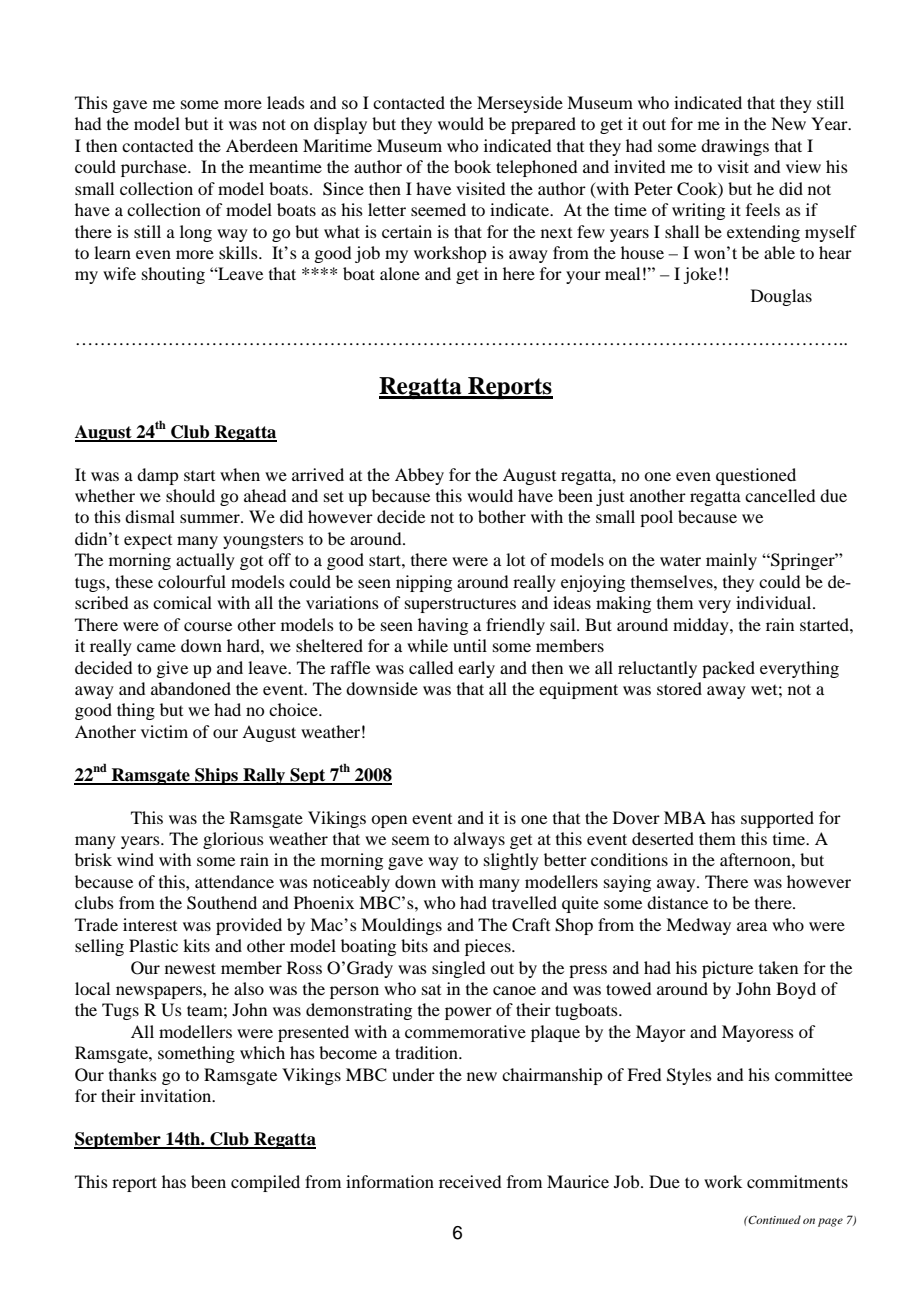  I want to click on purchase, so click(155, 168).
